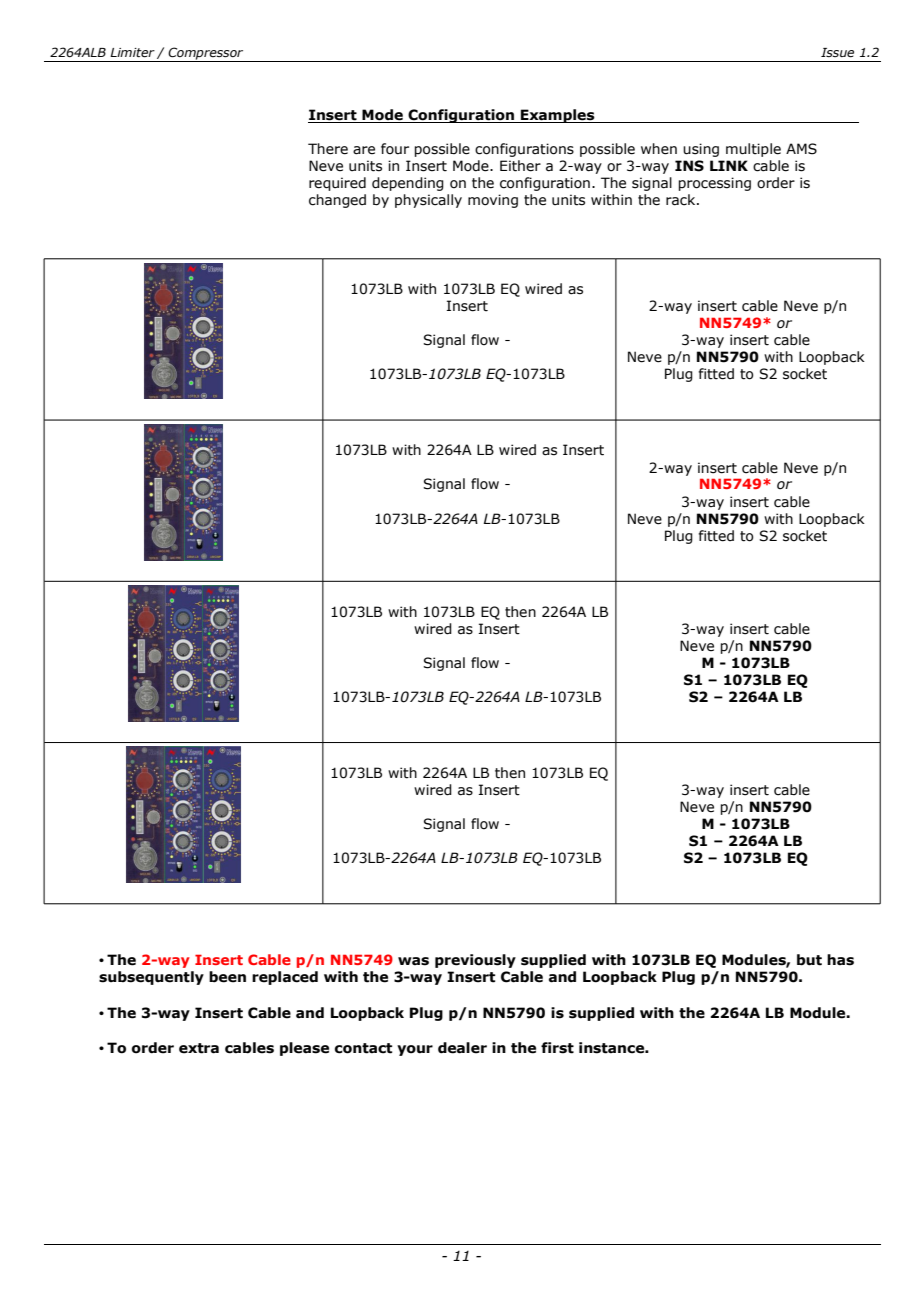 Image resolution: width=924 pixels, height=1308 pixels. Describe the element at coordinates (558, 116) in the image. I see `Examples` at that location.
